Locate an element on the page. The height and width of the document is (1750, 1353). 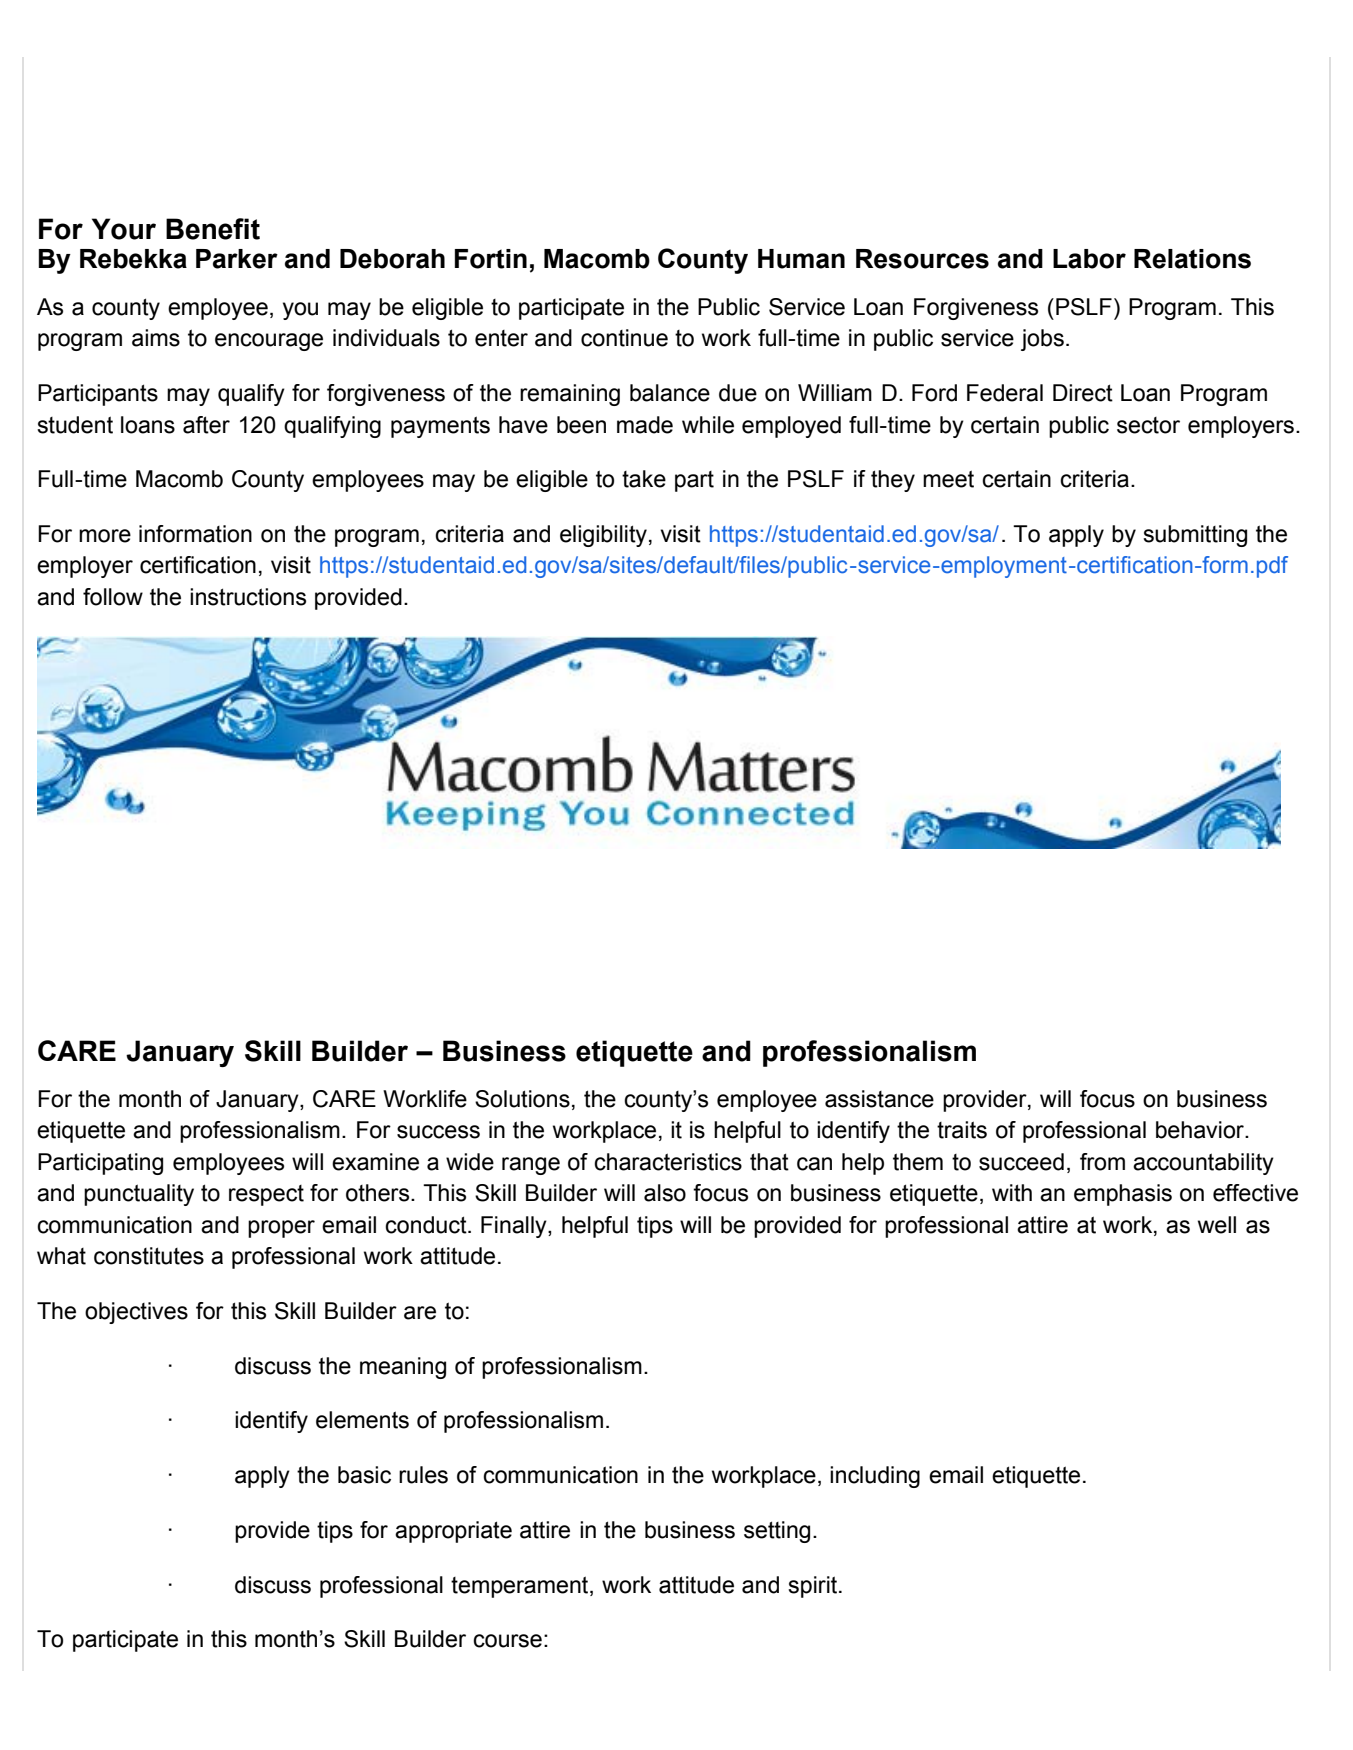
Labor is located at coordinates (1089, 259).
